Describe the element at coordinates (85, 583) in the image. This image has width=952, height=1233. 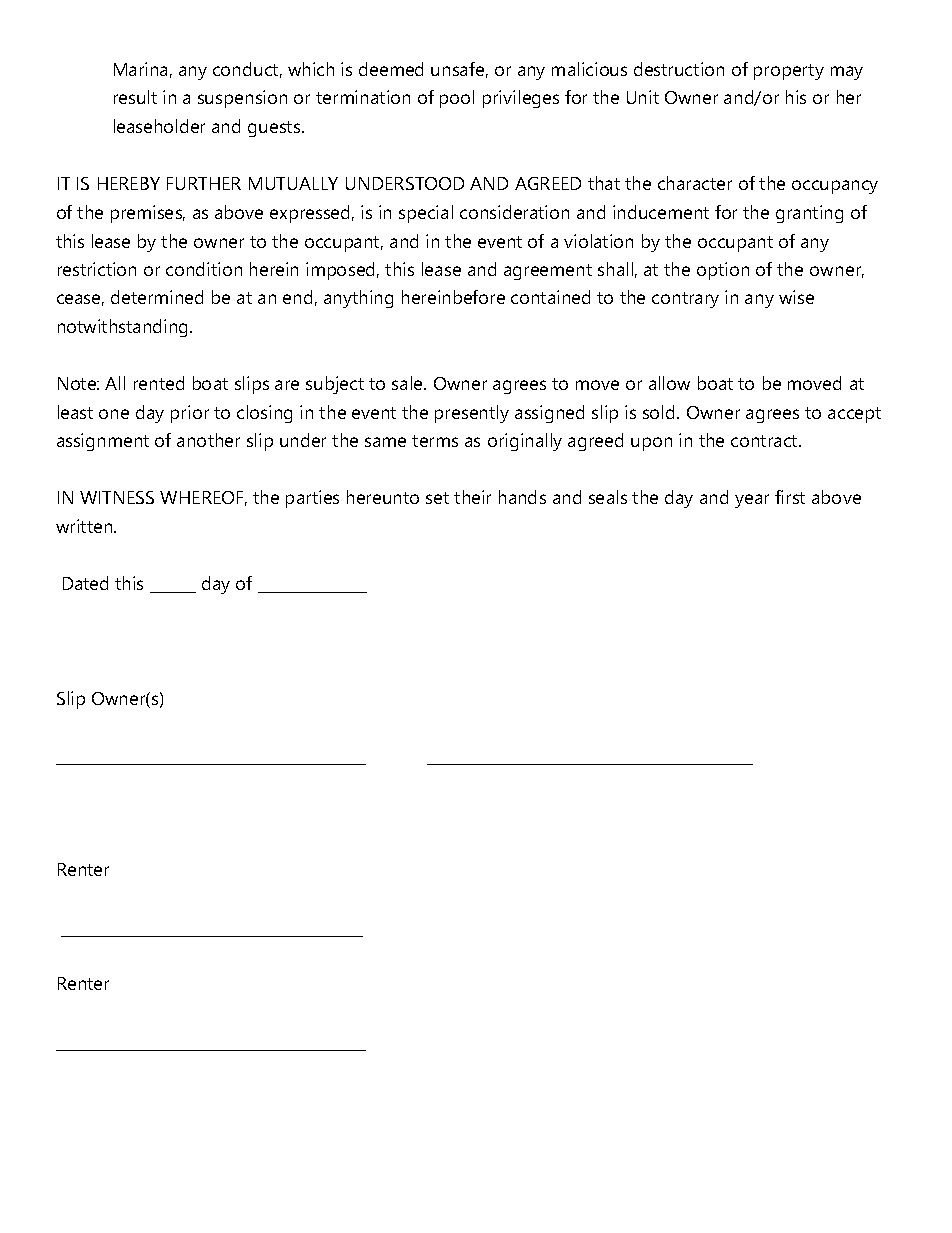
I see `Dated` at that location.
